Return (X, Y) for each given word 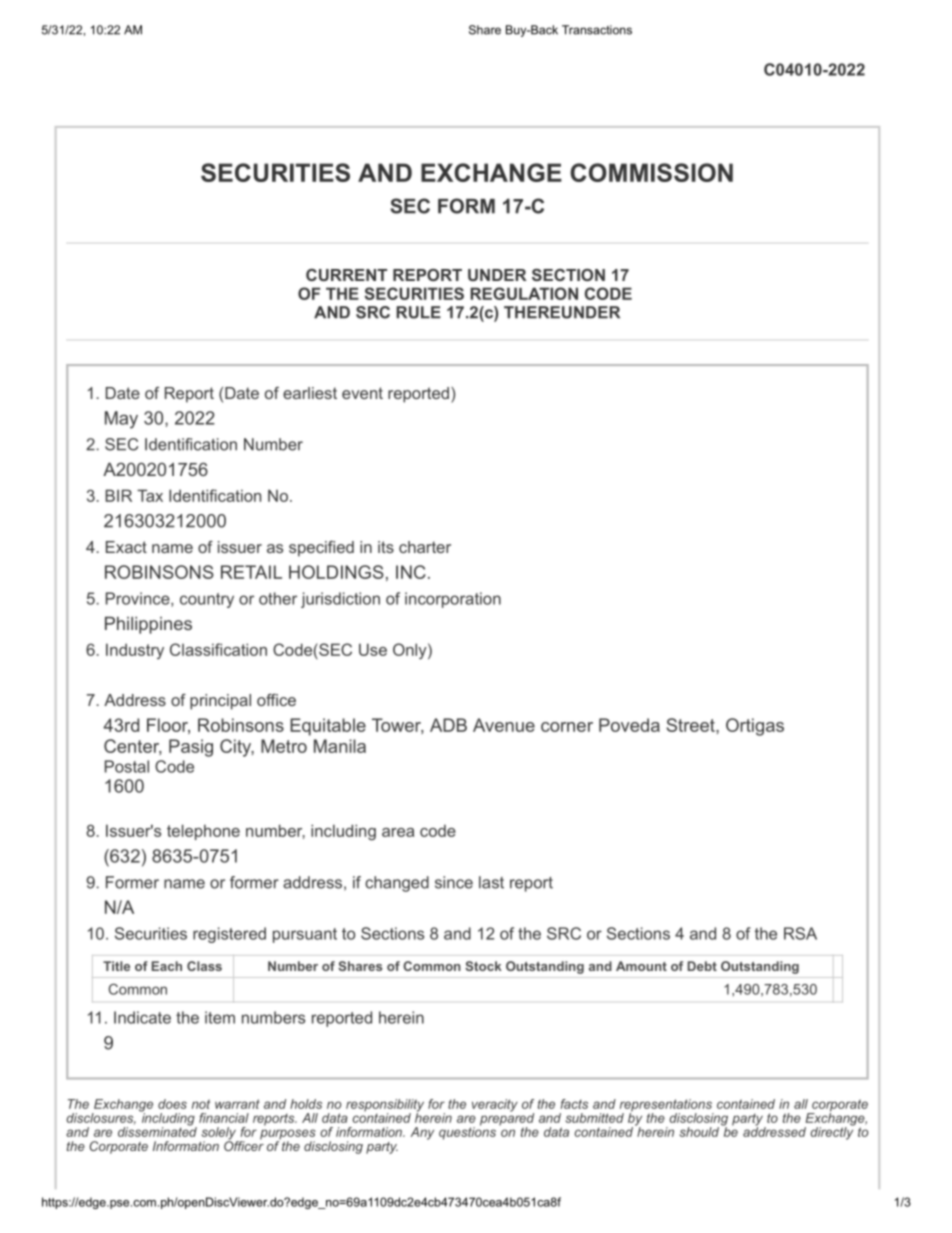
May (121, 420)
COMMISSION (651, 172)
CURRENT (346, 275)
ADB (448, 725)
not (201, 1104)
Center (132, 747)
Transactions (597, 30)
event (362, 393)
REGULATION (524, 293)
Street (691, 725)
